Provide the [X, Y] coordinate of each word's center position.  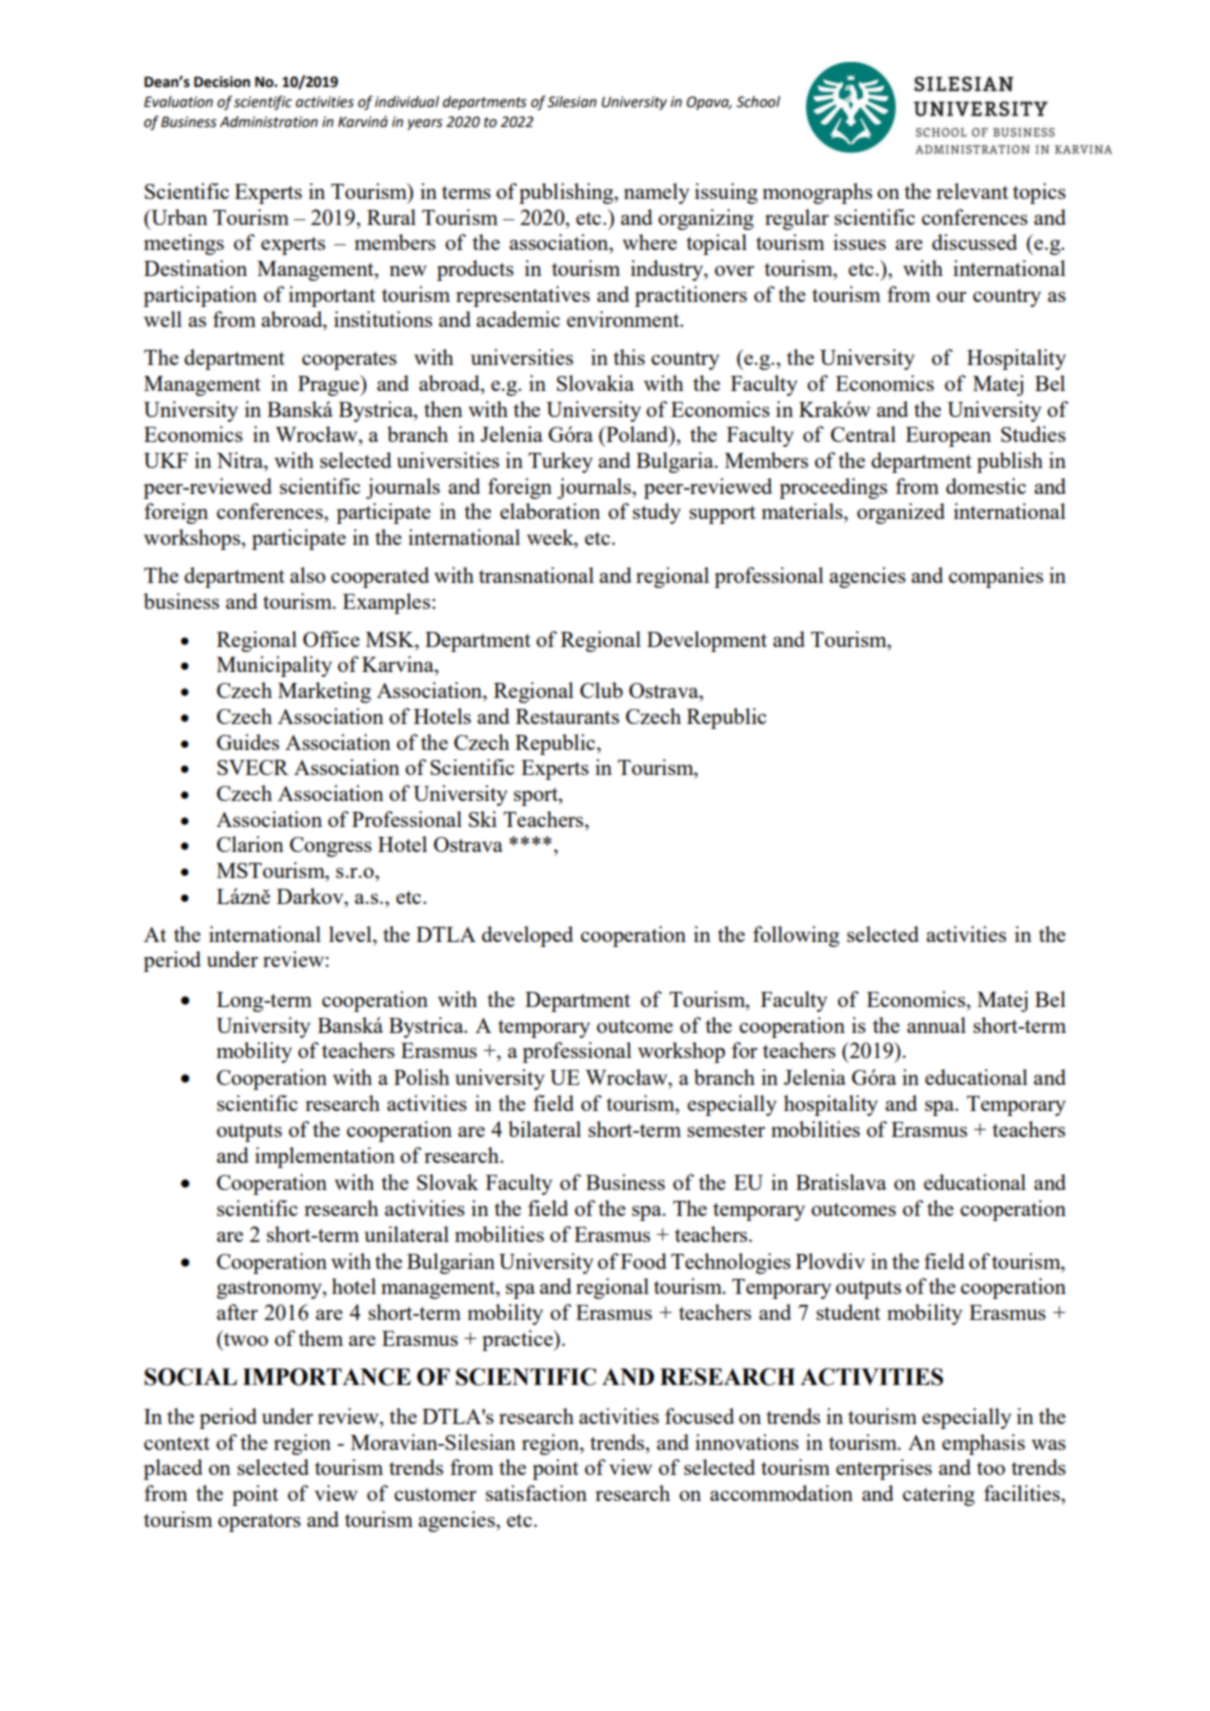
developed [527, 936]
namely [656, 193]
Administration [269, 122]
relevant [972, 191]
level [351, 934]
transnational [536, 575]
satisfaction [536, 1493]
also [308, 575]
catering [939, 1495]
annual [936, 1025]
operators [259, 1523]
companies [996, 577]
